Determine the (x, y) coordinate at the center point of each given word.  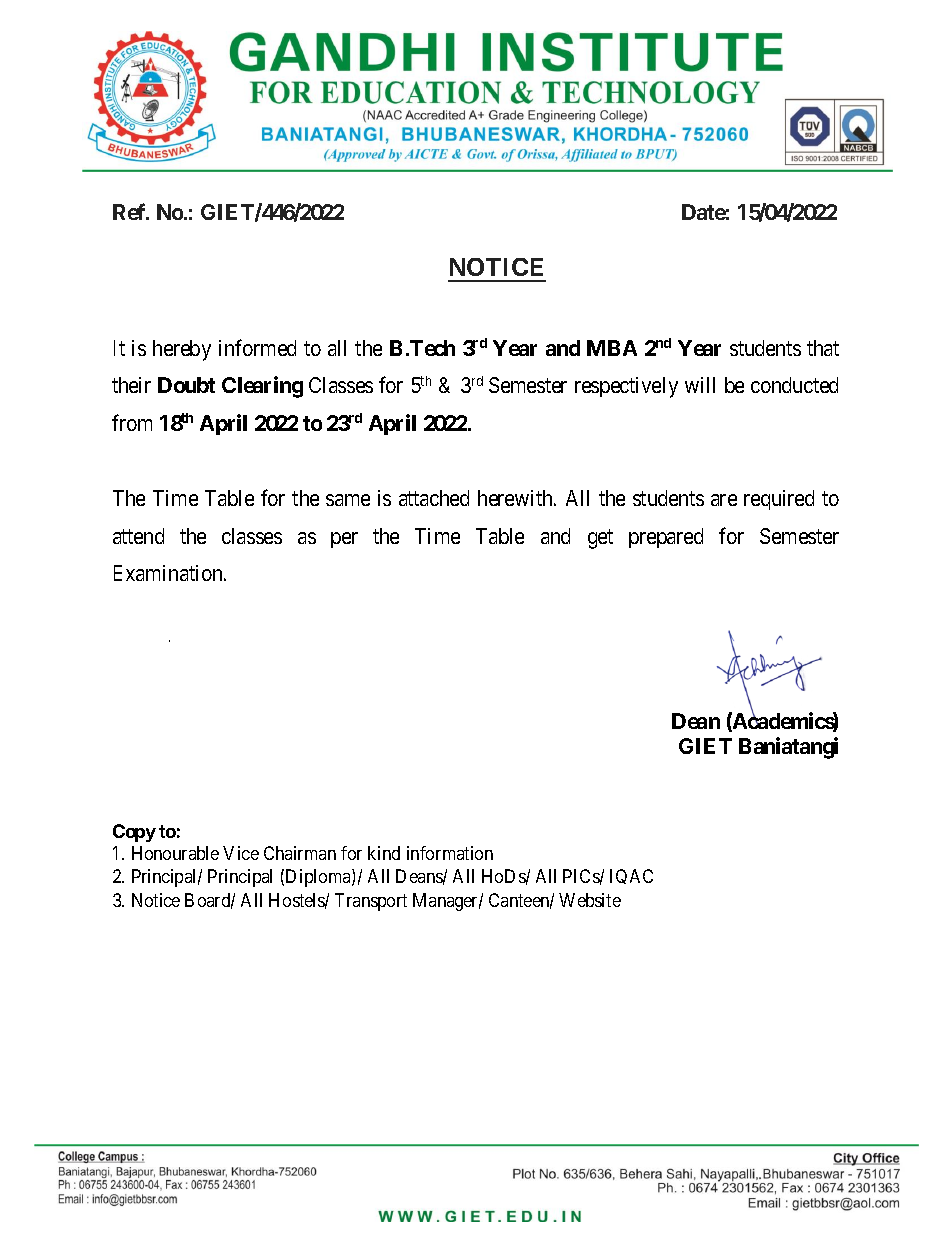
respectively (626, 387)
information (450, 853)
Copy (134, 833)
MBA (612, 348)
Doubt (186, 385)
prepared (666, 538)
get (600, 539)
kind (384, 853)
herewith (517, 498)
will (700, 385)
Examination (169, 573)
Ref (130, 211)
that (823, 348)
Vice (241, 853)
